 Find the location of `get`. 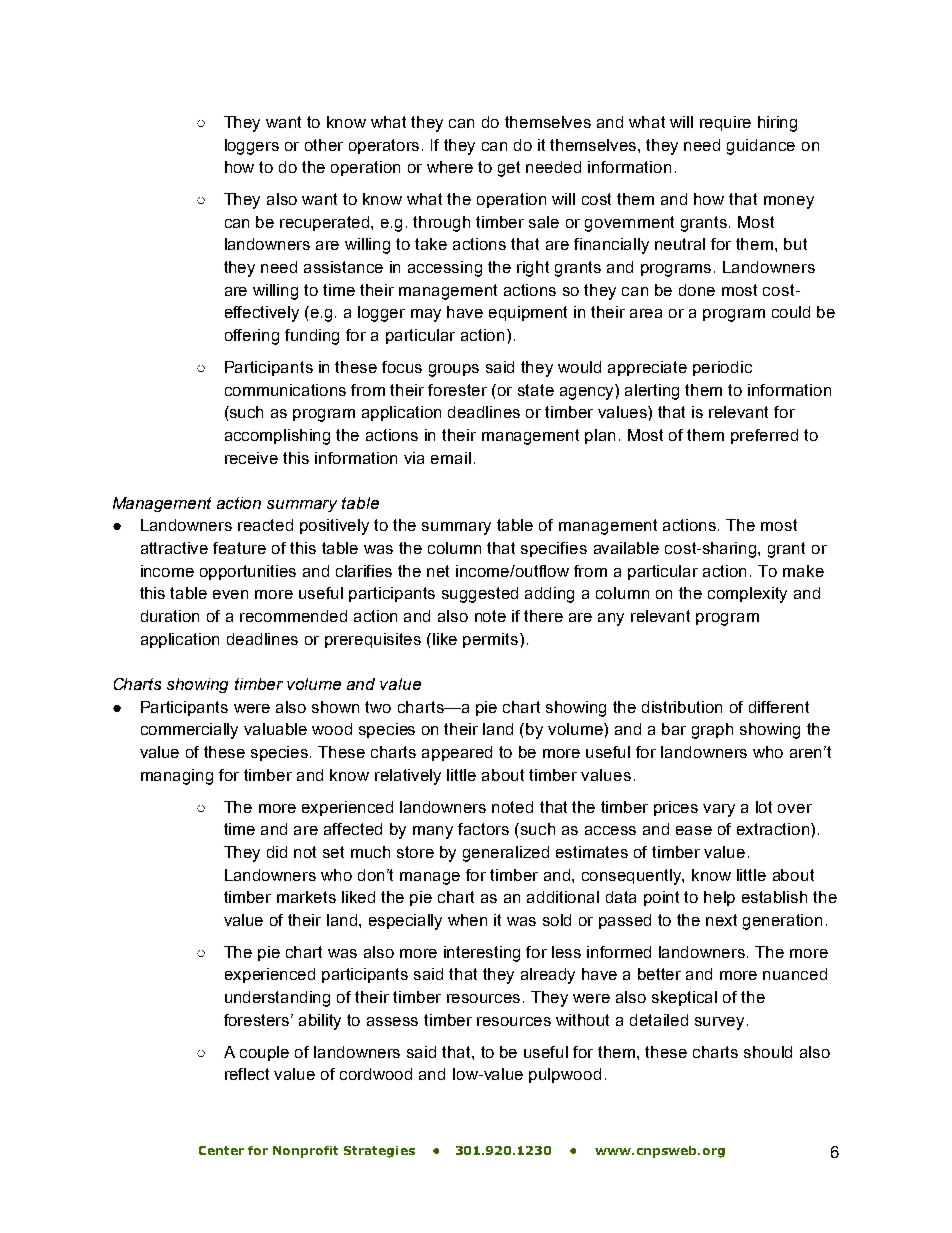

get is located at coordinates (509, 169).
